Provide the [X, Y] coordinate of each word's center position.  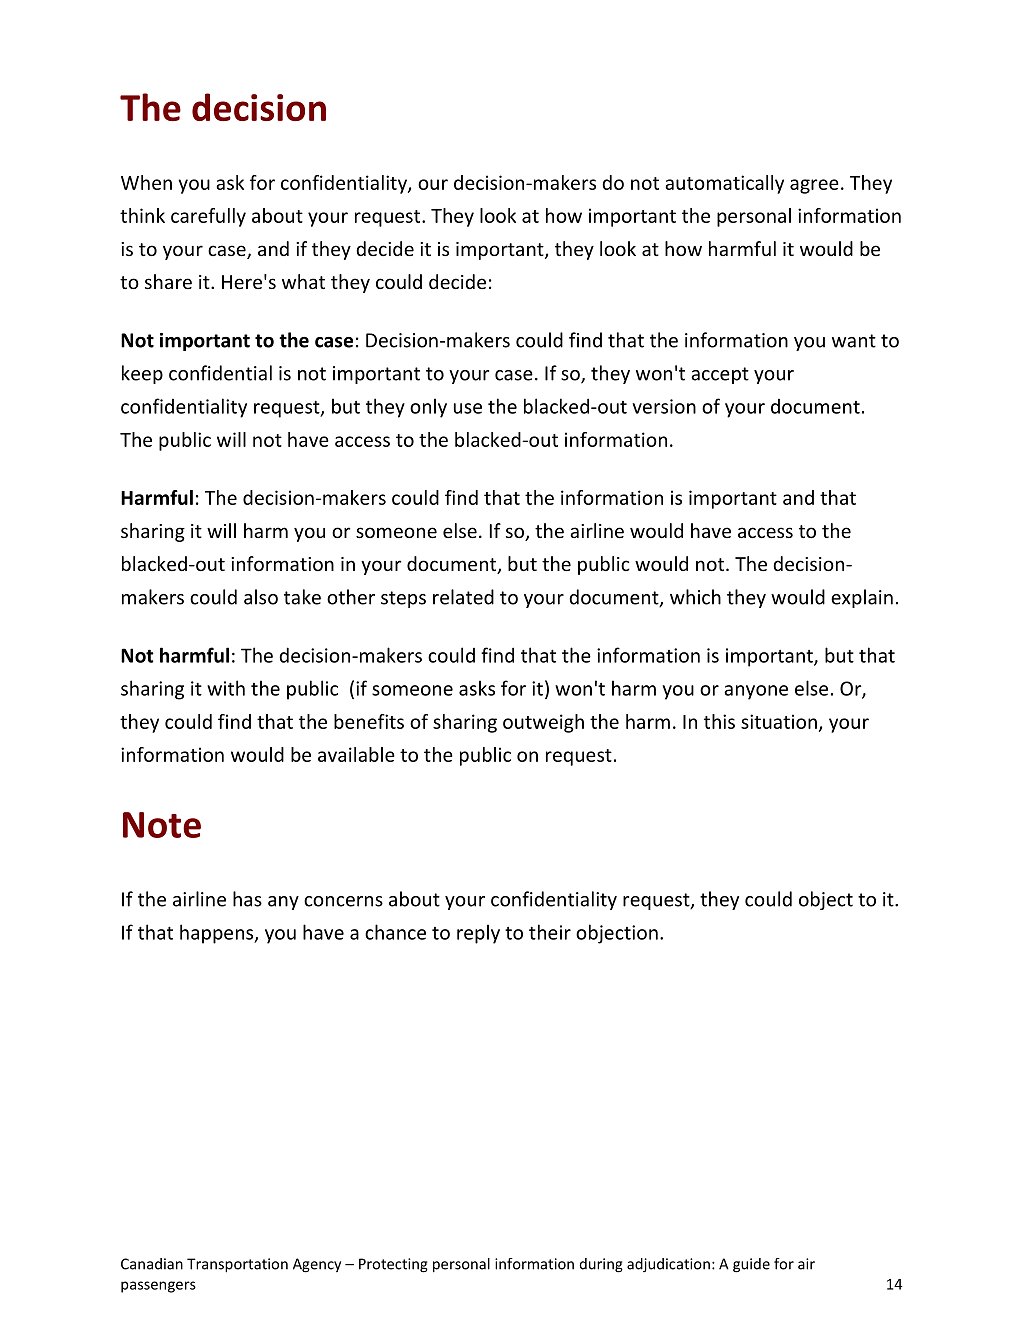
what [303, 281]
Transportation [237, 1265]
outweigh [543, 723]
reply [478, 934]
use [468, 408]
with [226, 688]
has [247, 899]
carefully [208, 217]
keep [142, 374]
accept [720, 375]
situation [779, 721]
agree [814, 186]
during [601, 1265]
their [550, 932]
